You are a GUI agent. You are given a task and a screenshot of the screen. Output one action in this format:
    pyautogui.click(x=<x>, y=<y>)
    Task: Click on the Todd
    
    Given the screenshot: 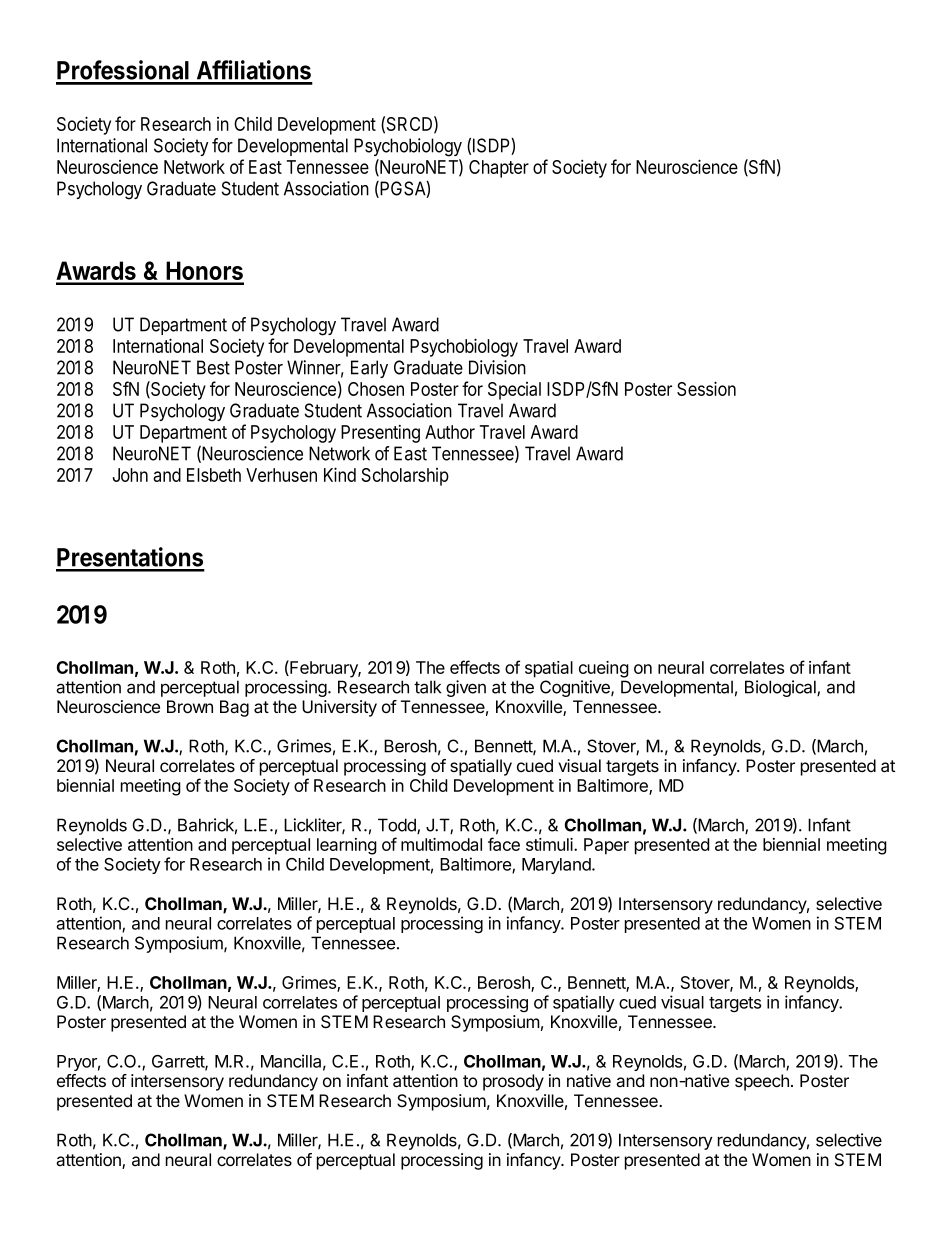 What is the action you would take?
    pyautogui.click(x=398, y=826)
